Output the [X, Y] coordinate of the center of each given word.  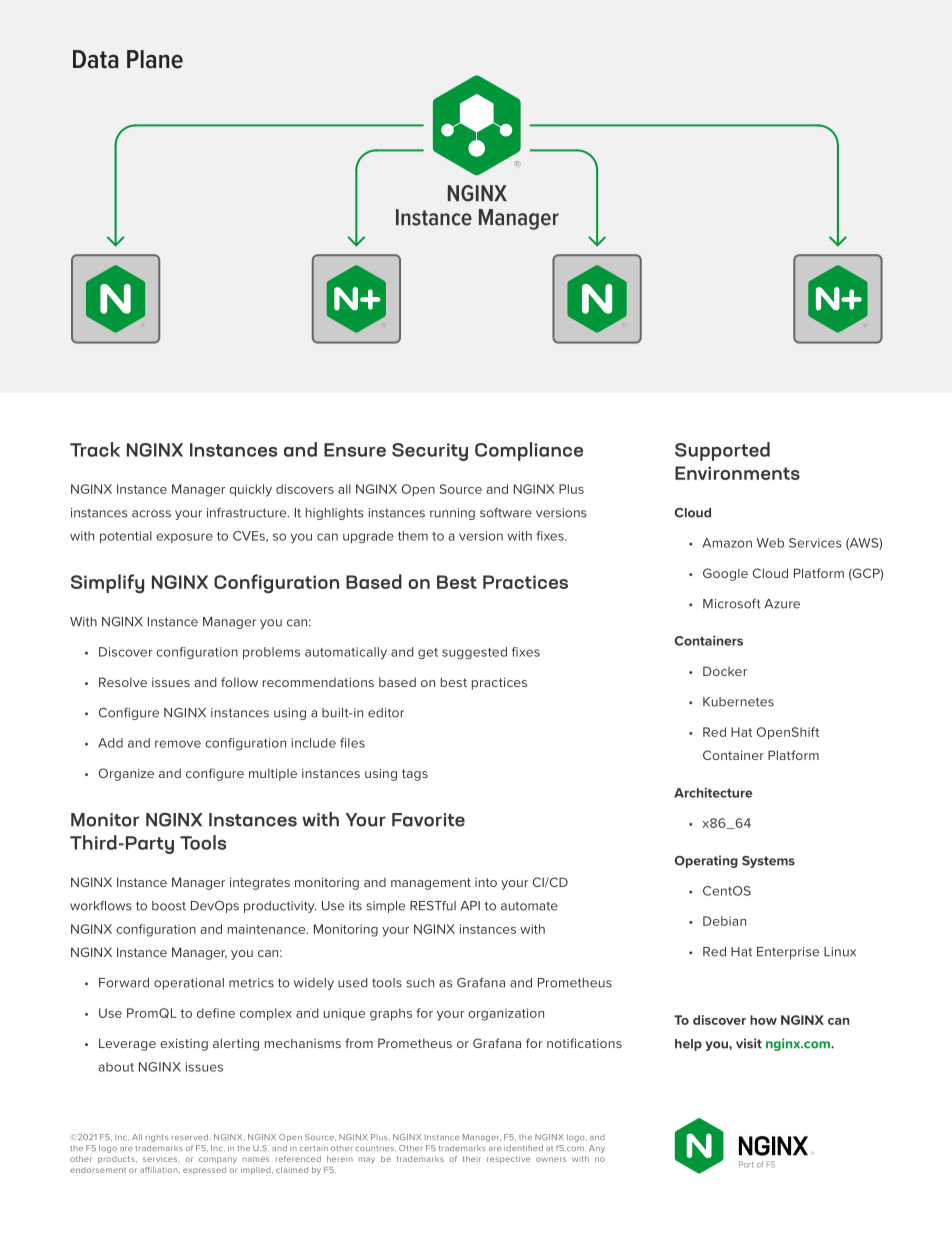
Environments [737, 473]
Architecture [713, 792]
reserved [190, 1137]
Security [430, 452]
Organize [126, 774]
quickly [250, 490]
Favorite [428, 820]
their [472, 1159]
